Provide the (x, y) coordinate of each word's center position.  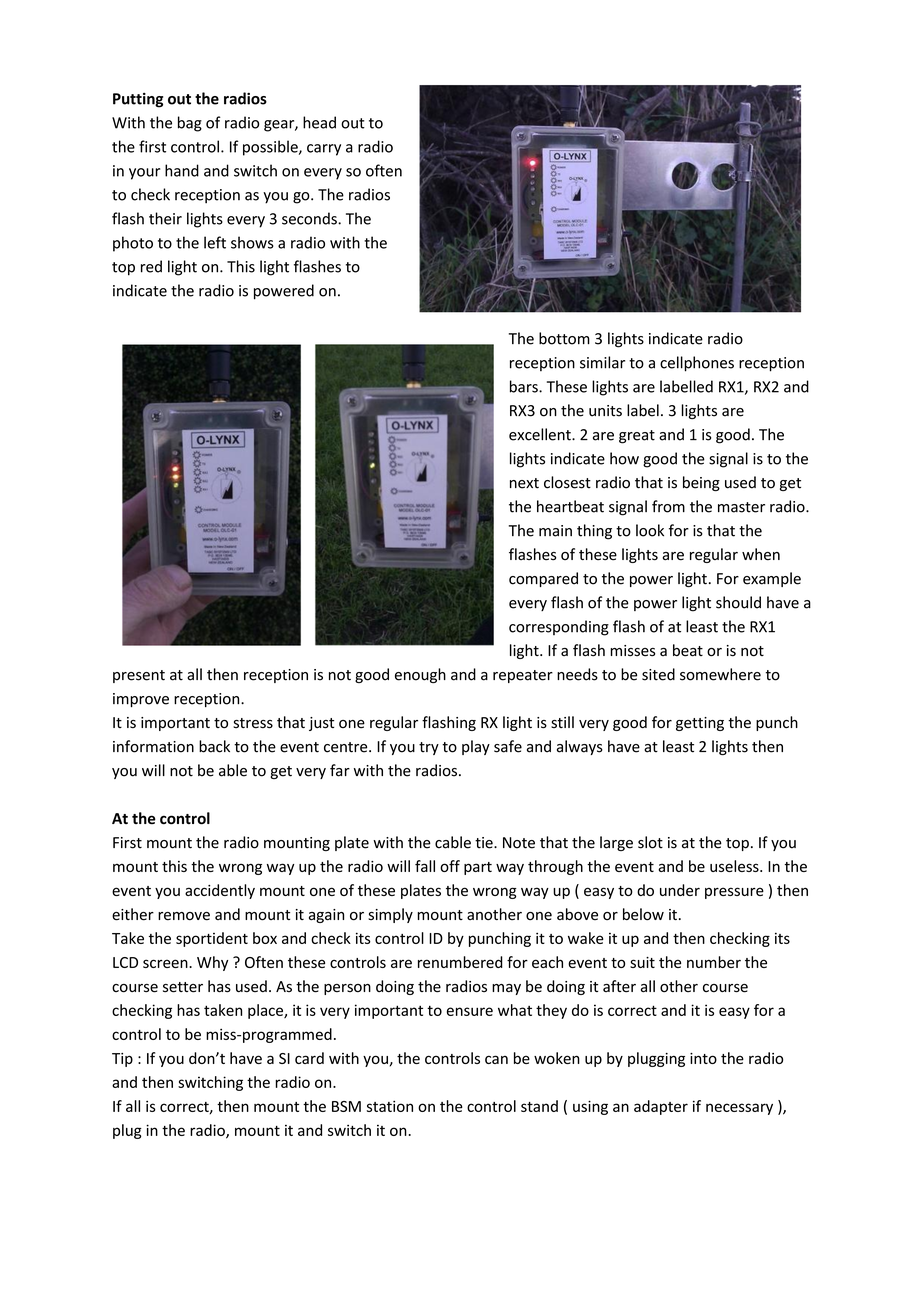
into (703, 1058)
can (496, 1059)
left (215, 242)
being (701, 483)
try (429, 748)
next (524, 483)
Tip (122, 1060)
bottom (564, 338)
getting (700, 724)
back (214, 746)
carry (324, 150)
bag (190, 124)
